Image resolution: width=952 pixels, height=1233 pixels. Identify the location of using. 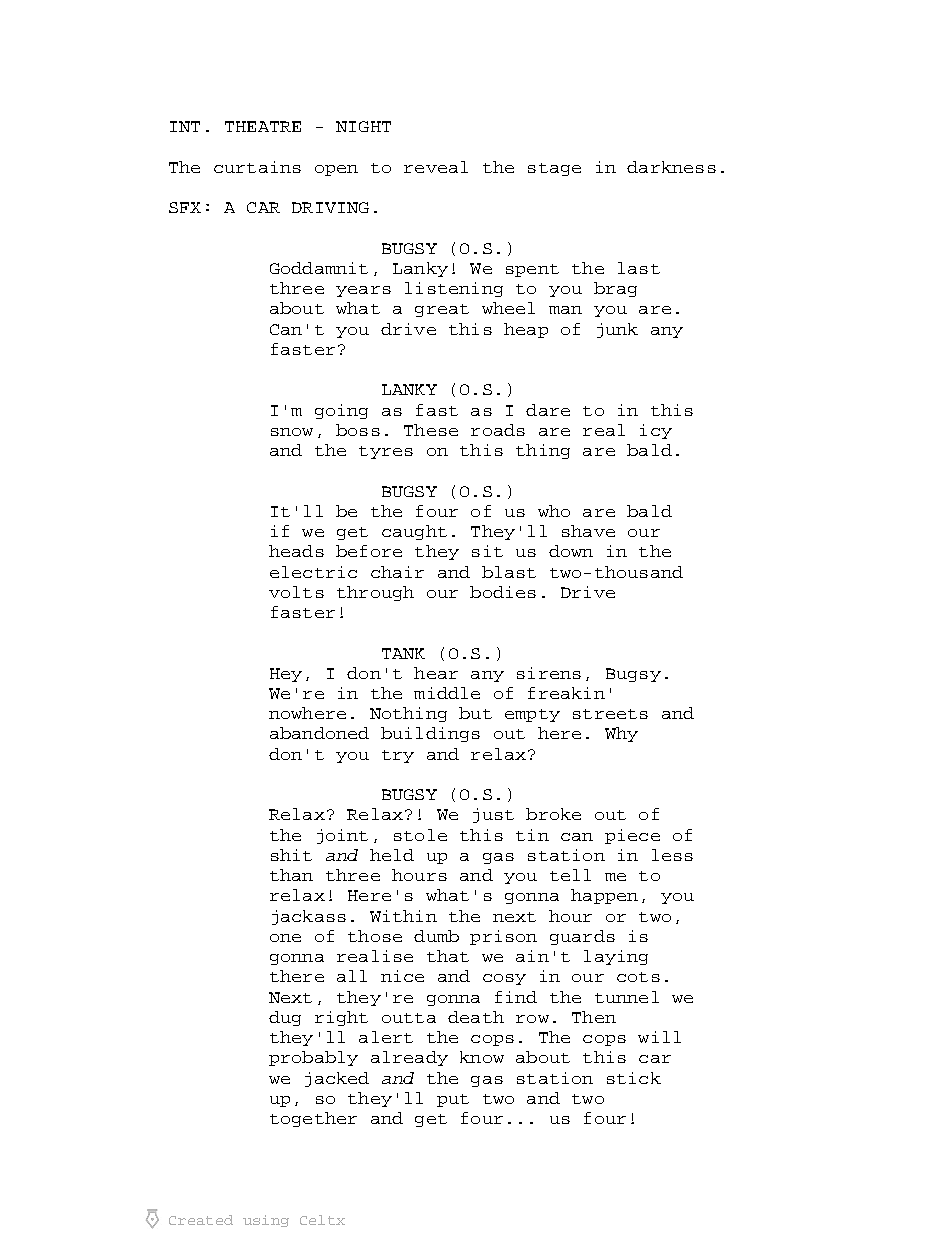
(266, 1221).
